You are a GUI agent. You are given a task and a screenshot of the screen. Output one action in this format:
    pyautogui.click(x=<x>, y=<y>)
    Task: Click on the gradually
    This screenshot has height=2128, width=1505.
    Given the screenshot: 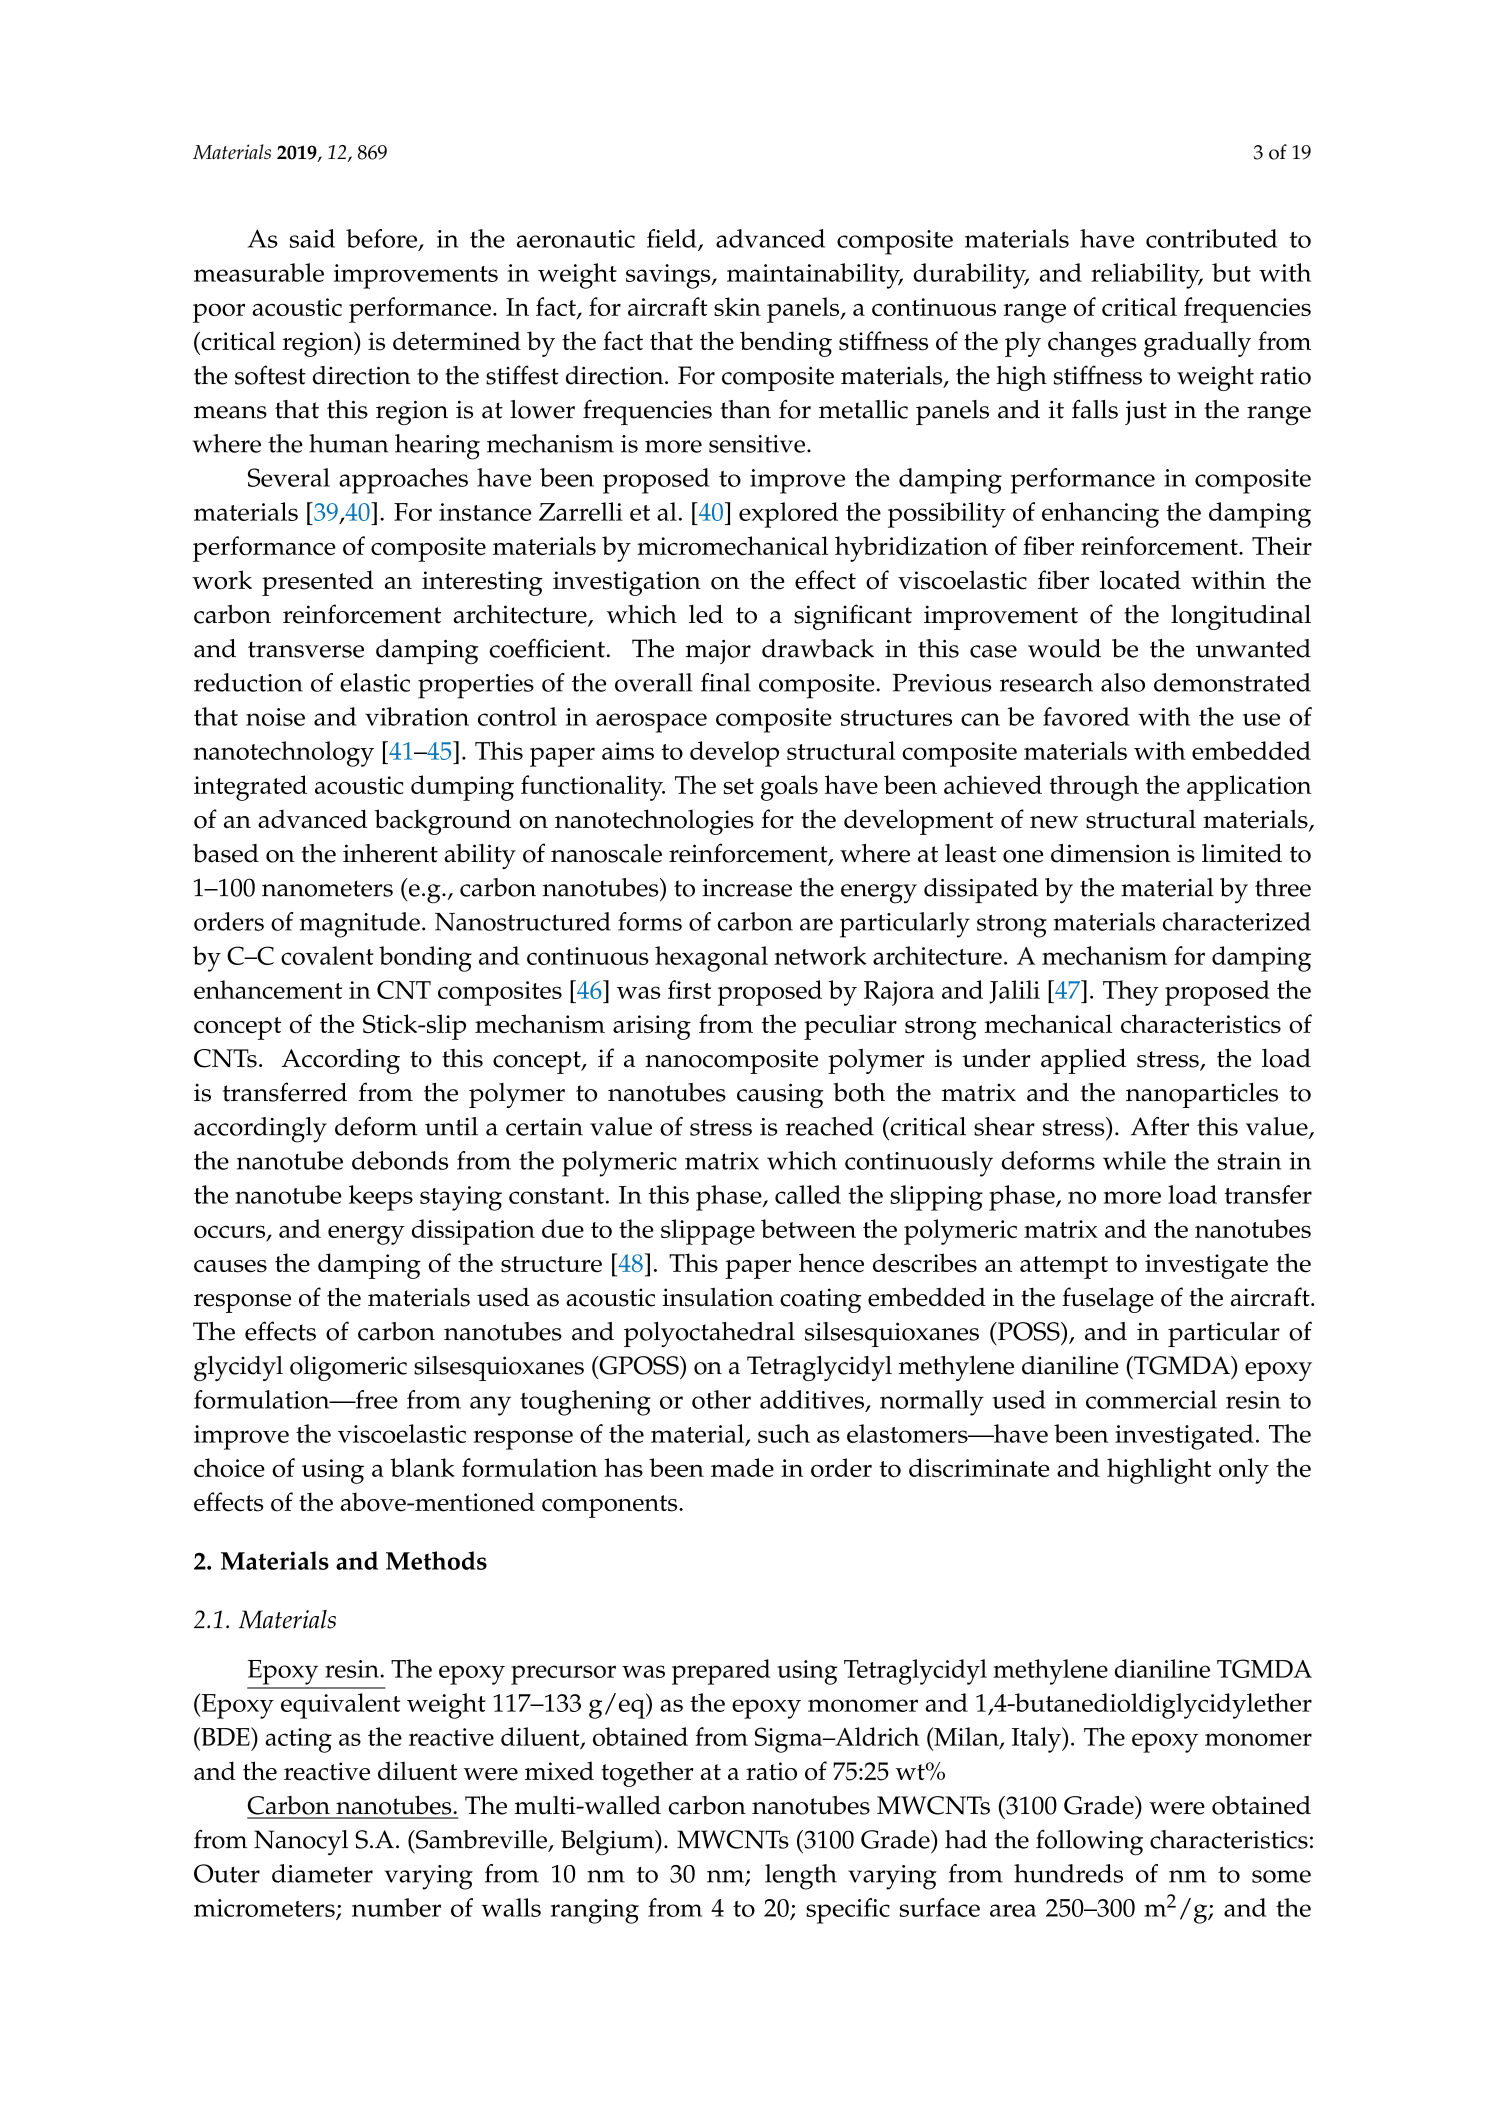 What is the action you would take?
    pyautogui.click(x=1197, y=344)
